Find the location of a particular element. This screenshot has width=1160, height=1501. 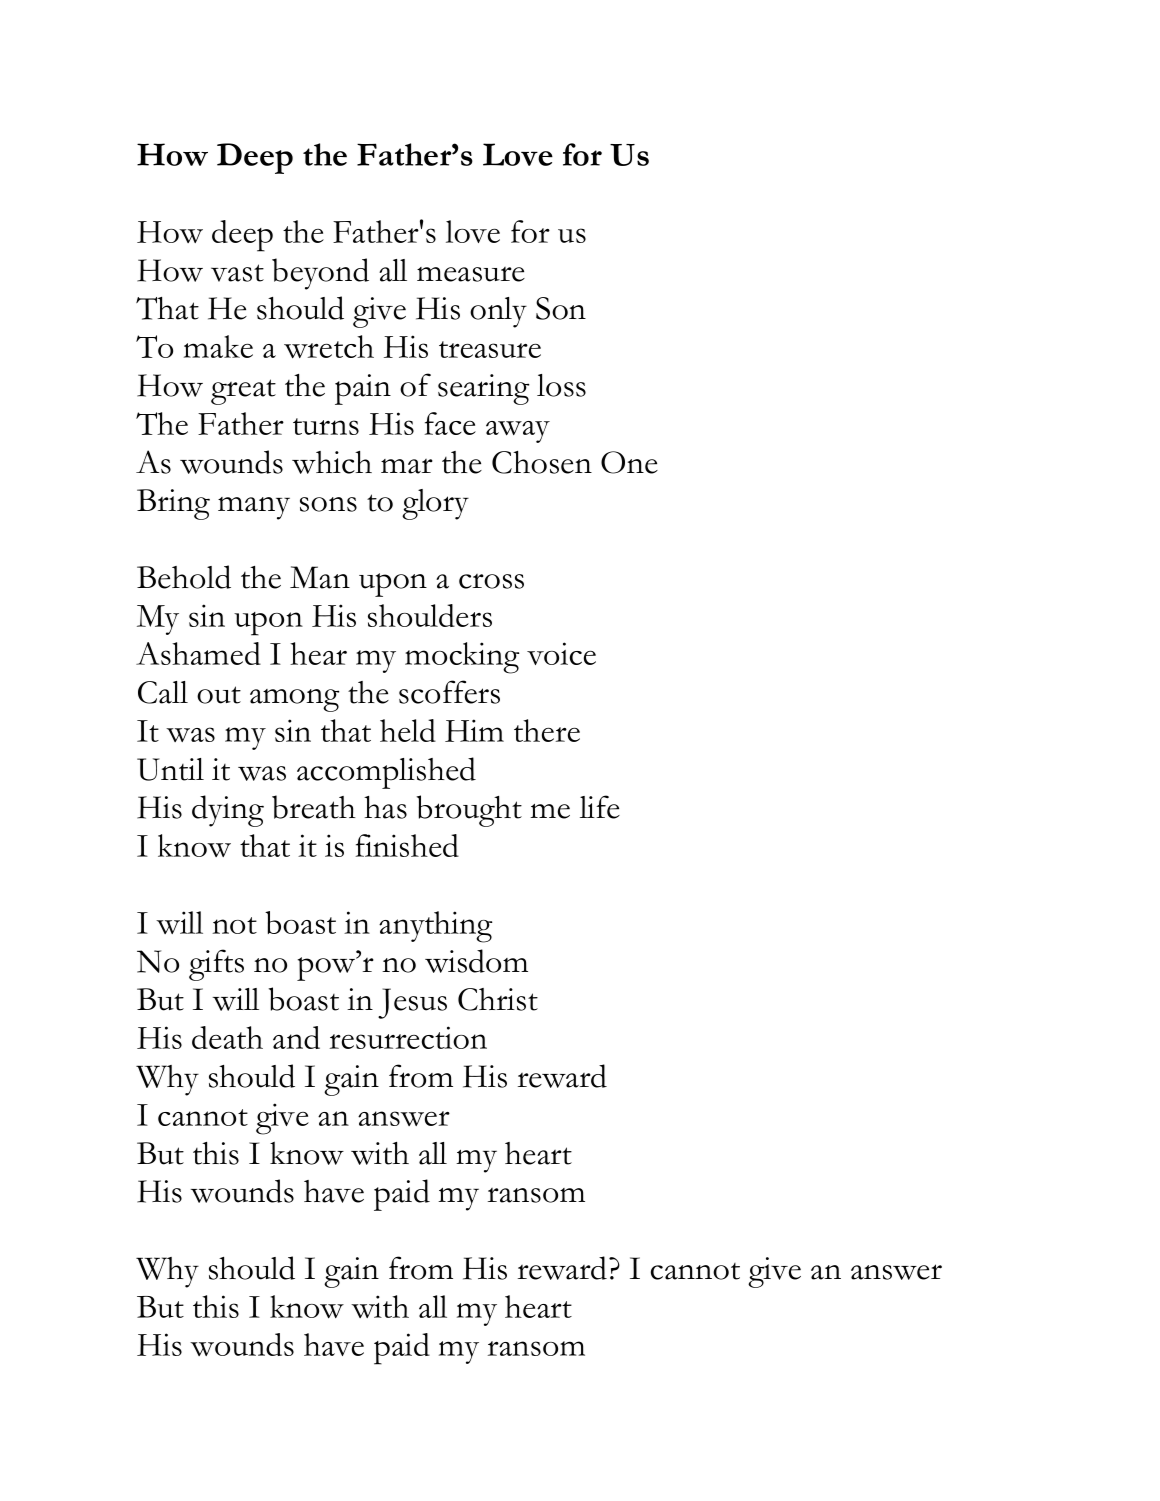

only is located at coordinates (498, 312).
